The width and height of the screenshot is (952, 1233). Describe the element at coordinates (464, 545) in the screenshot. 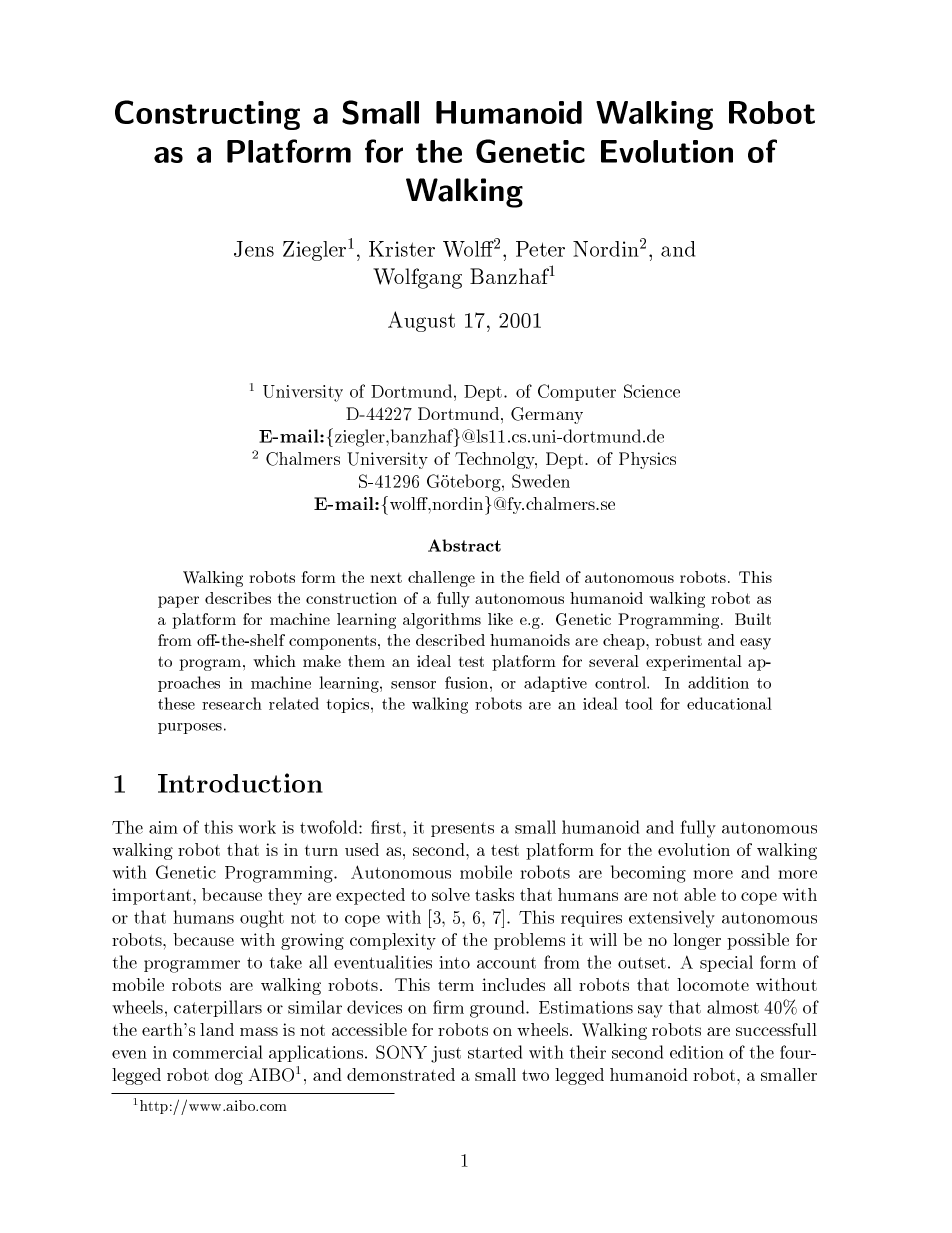

I see `Abstract` at that location.
